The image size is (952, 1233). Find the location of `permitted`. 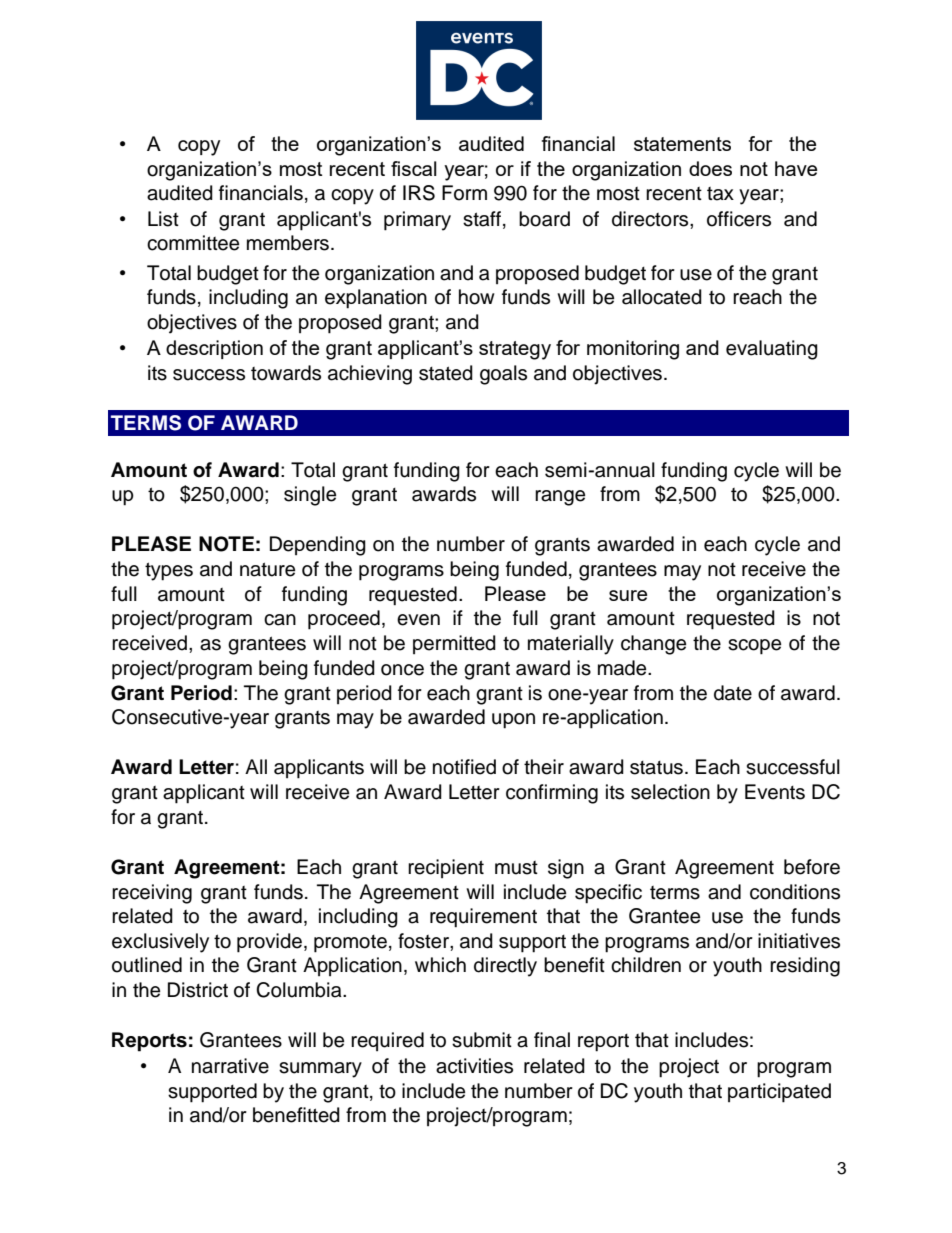

permitted is located at coordinates (454, 644).
